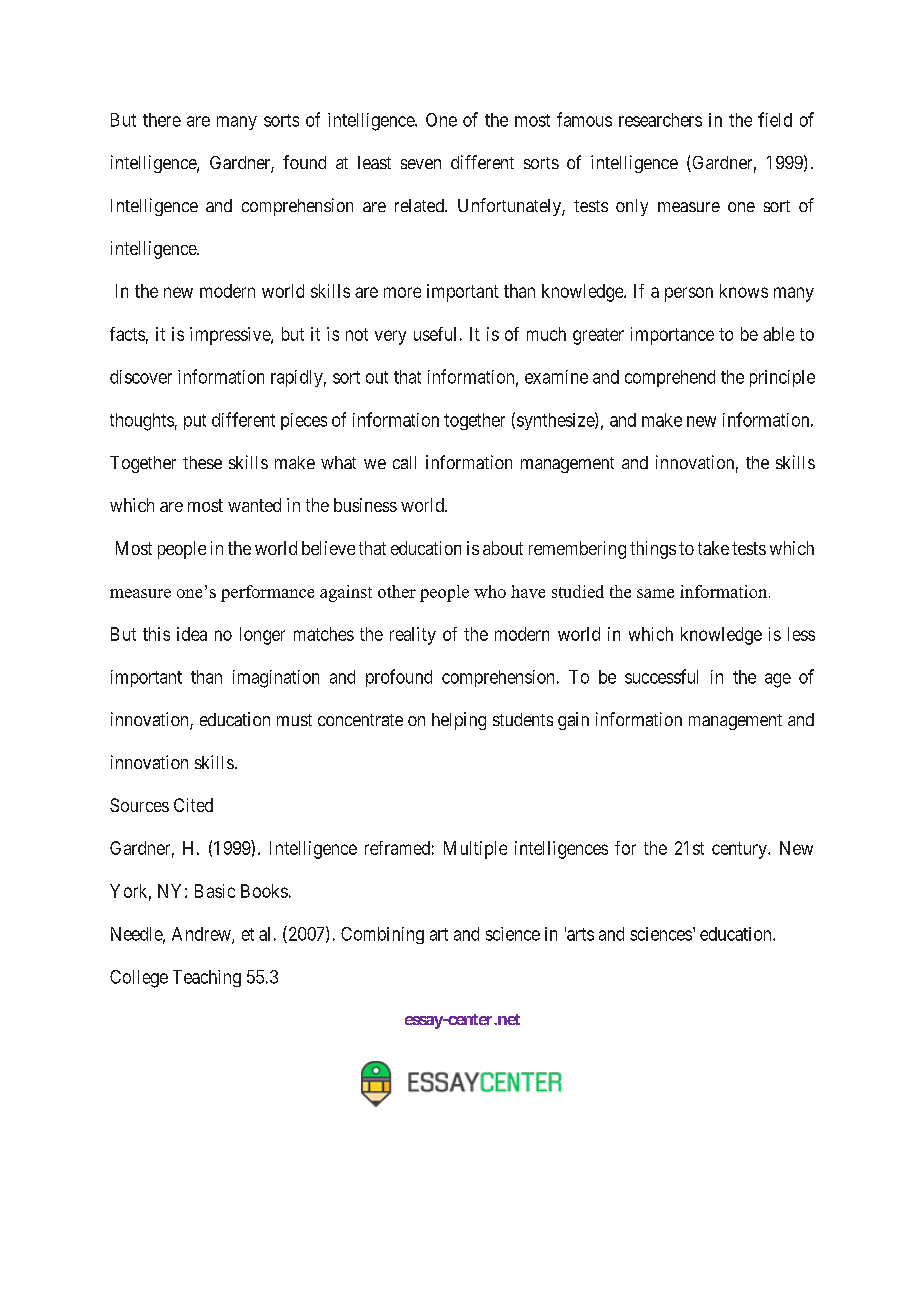 This screenshot has height=1307, width=924. I want to click on field, so click(775, 119).
